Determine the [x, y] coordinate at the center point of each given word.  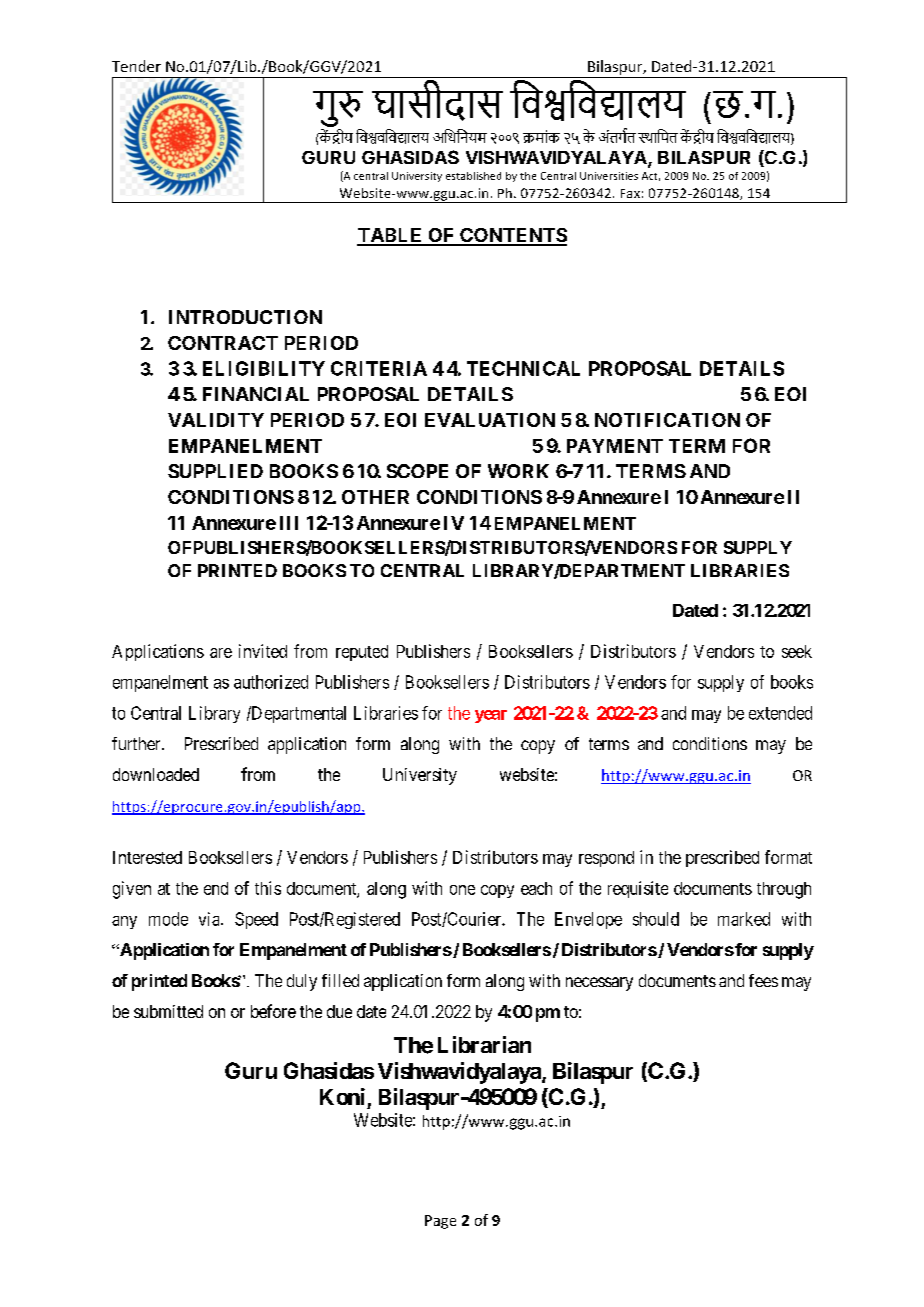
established [473, 176]
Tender [136, 66]
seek [797, 651]
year [491, 716]
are [221, 653]
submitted [168, 1011]
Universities [609, 176]
